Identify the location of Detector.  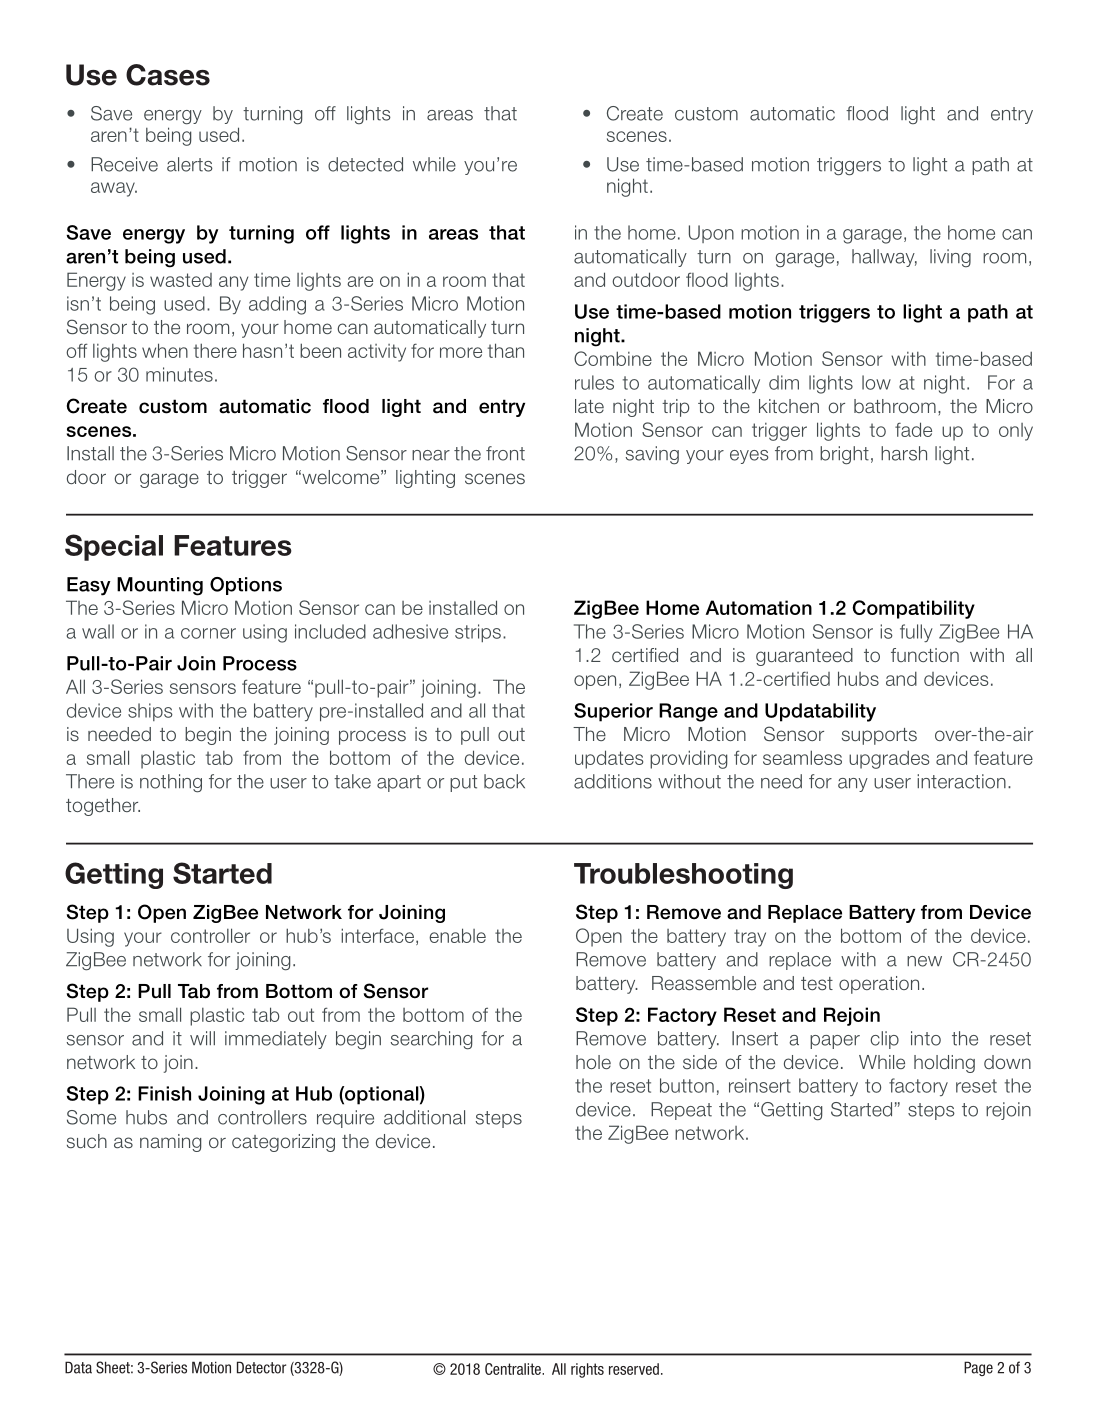
(261, 1367).
